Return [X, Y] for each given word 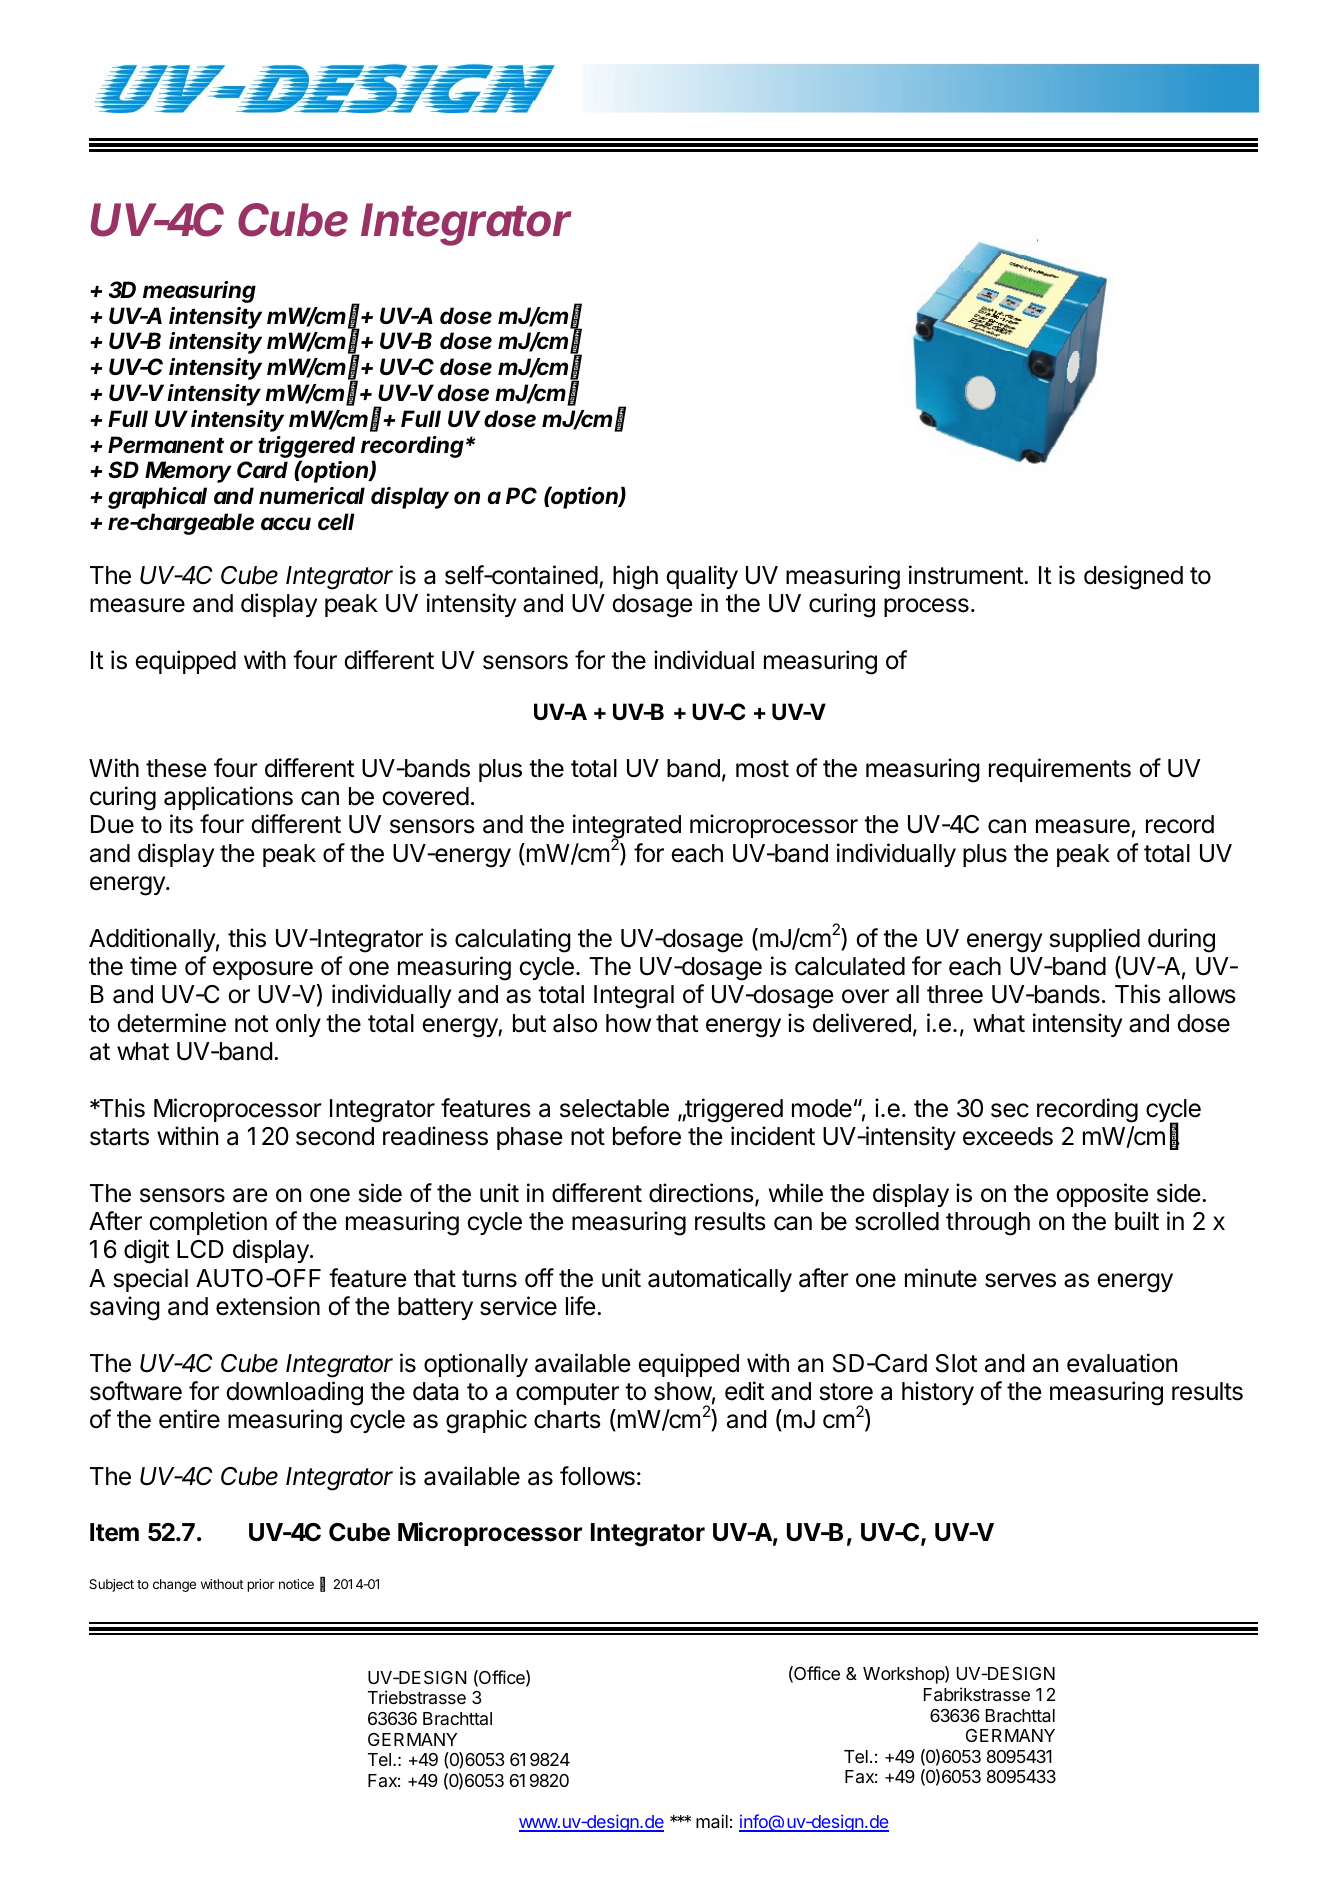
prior [261, 1585]
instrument [967, 575]
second [335, 1136]
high [635, 577]
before [647, 1136]
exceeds [1008, 1136]
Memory [188, 472]
